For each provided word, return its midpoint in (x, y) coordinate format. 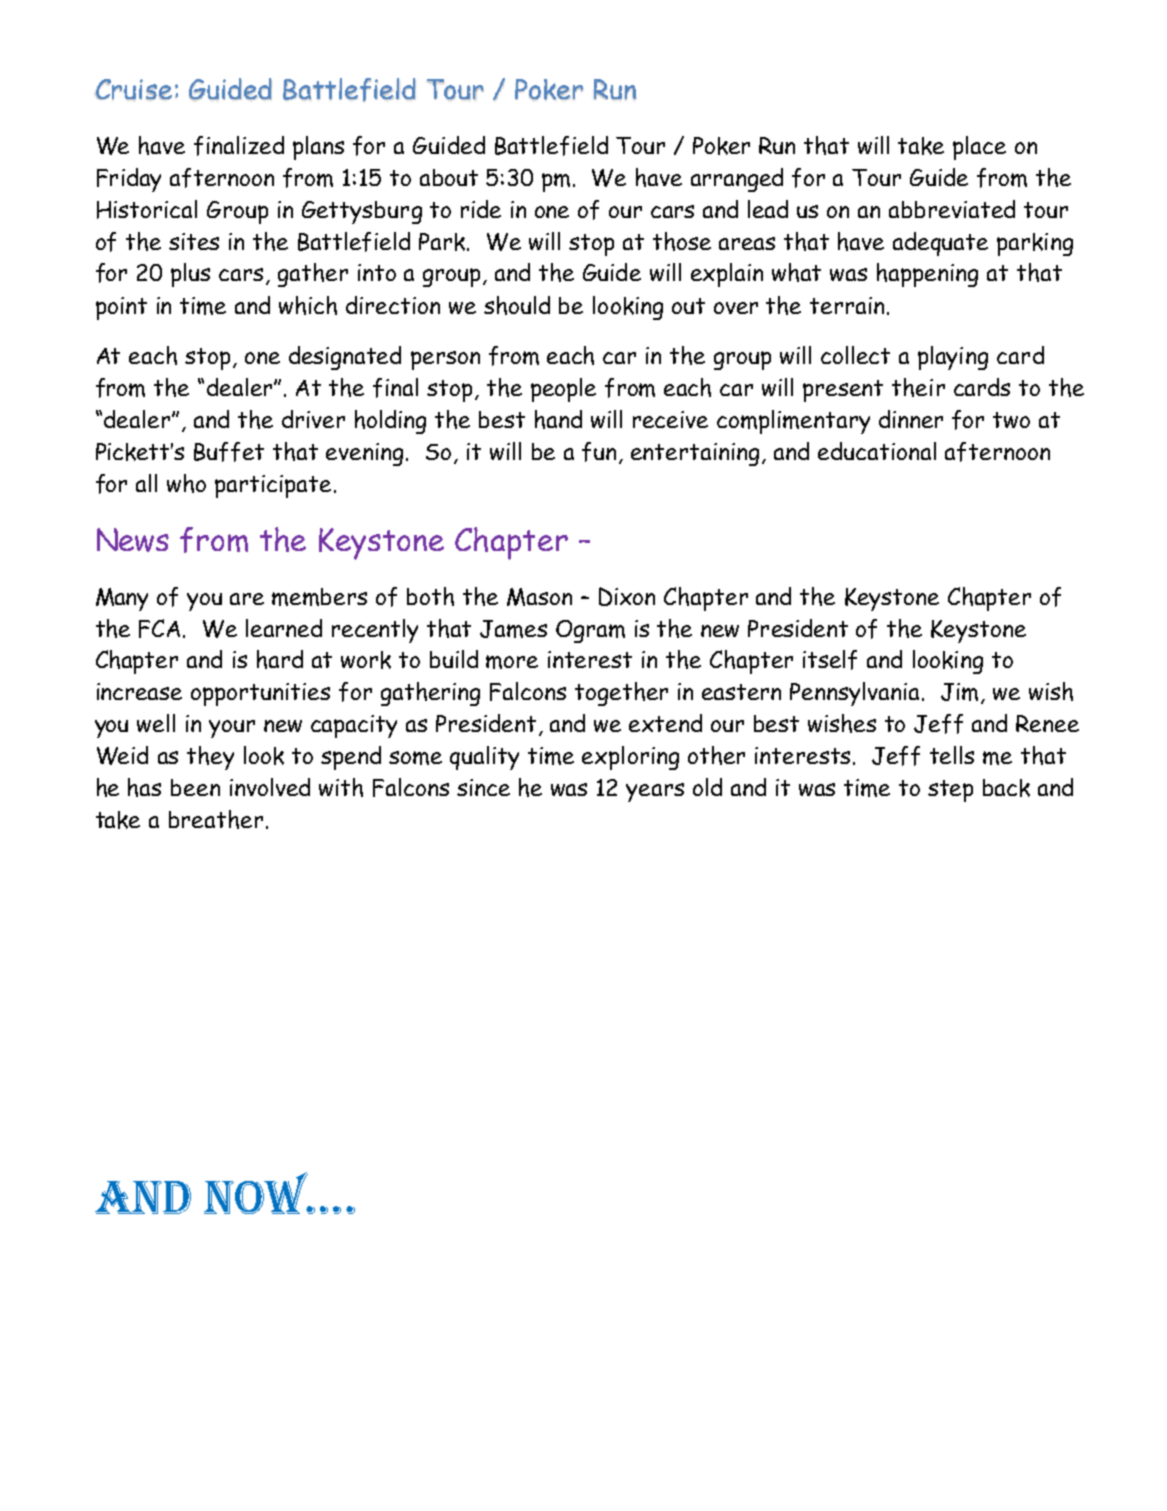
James (513, 629)
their (918, 387)
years (655, 792)
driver (313, 419)
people (563, 390)
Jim (959, 692)
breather (216, 819)
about (449, 177)
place (979, 148)
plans (318, 148)
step (950, 791)
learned (284, 628)
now (257, 1193)
